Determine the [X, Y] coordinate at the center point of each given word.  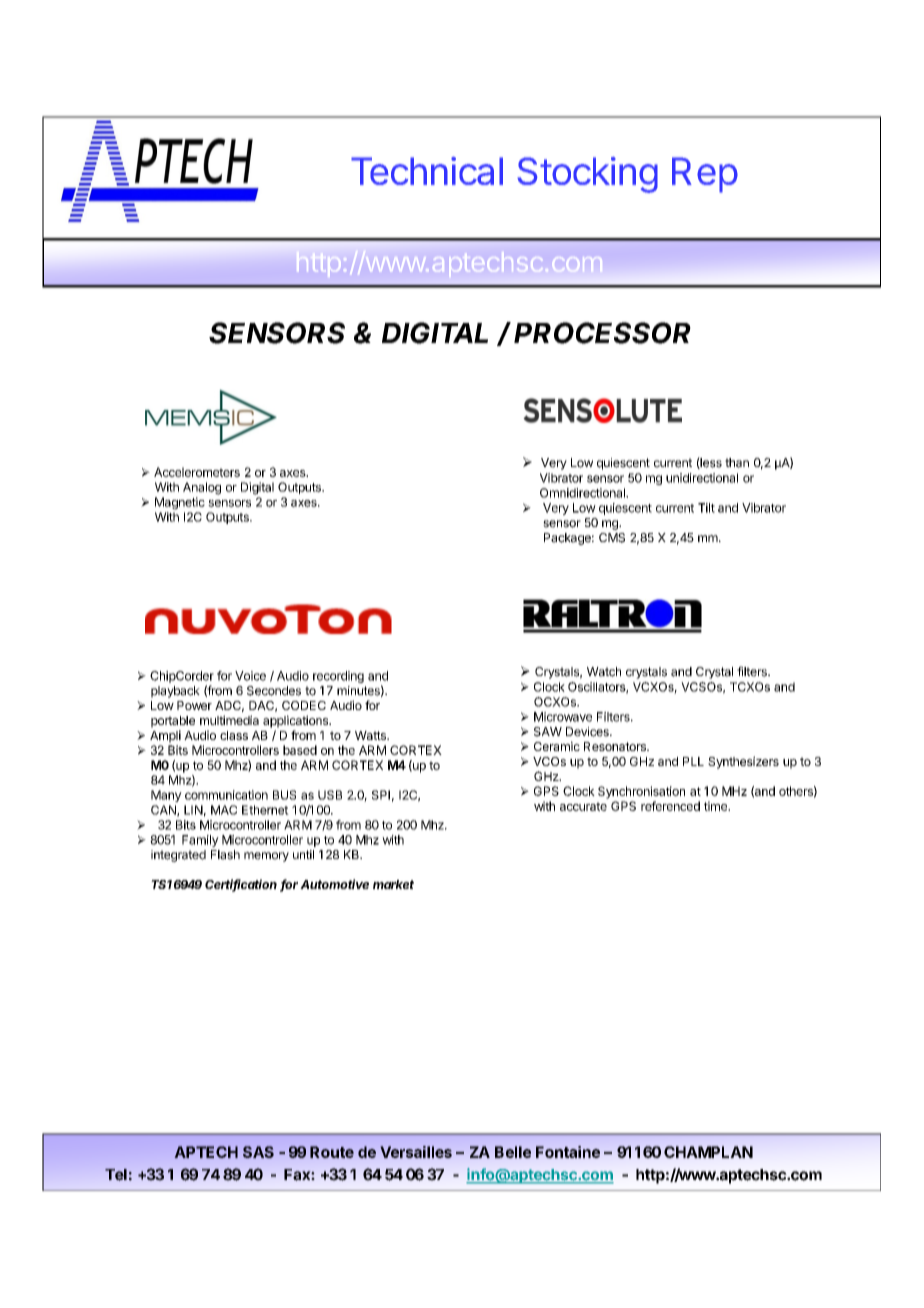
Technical [427, 171]
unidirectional [702, 478]
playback [175, 692]
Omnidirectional [583, 493]
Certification [241, 885]
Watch [604, 672]
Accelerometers [197, 472]
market [393, 884]
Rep [705, 175]
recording [338, 677]
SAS [258, 1152]
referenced [670, 806]
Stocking [587, 175]
